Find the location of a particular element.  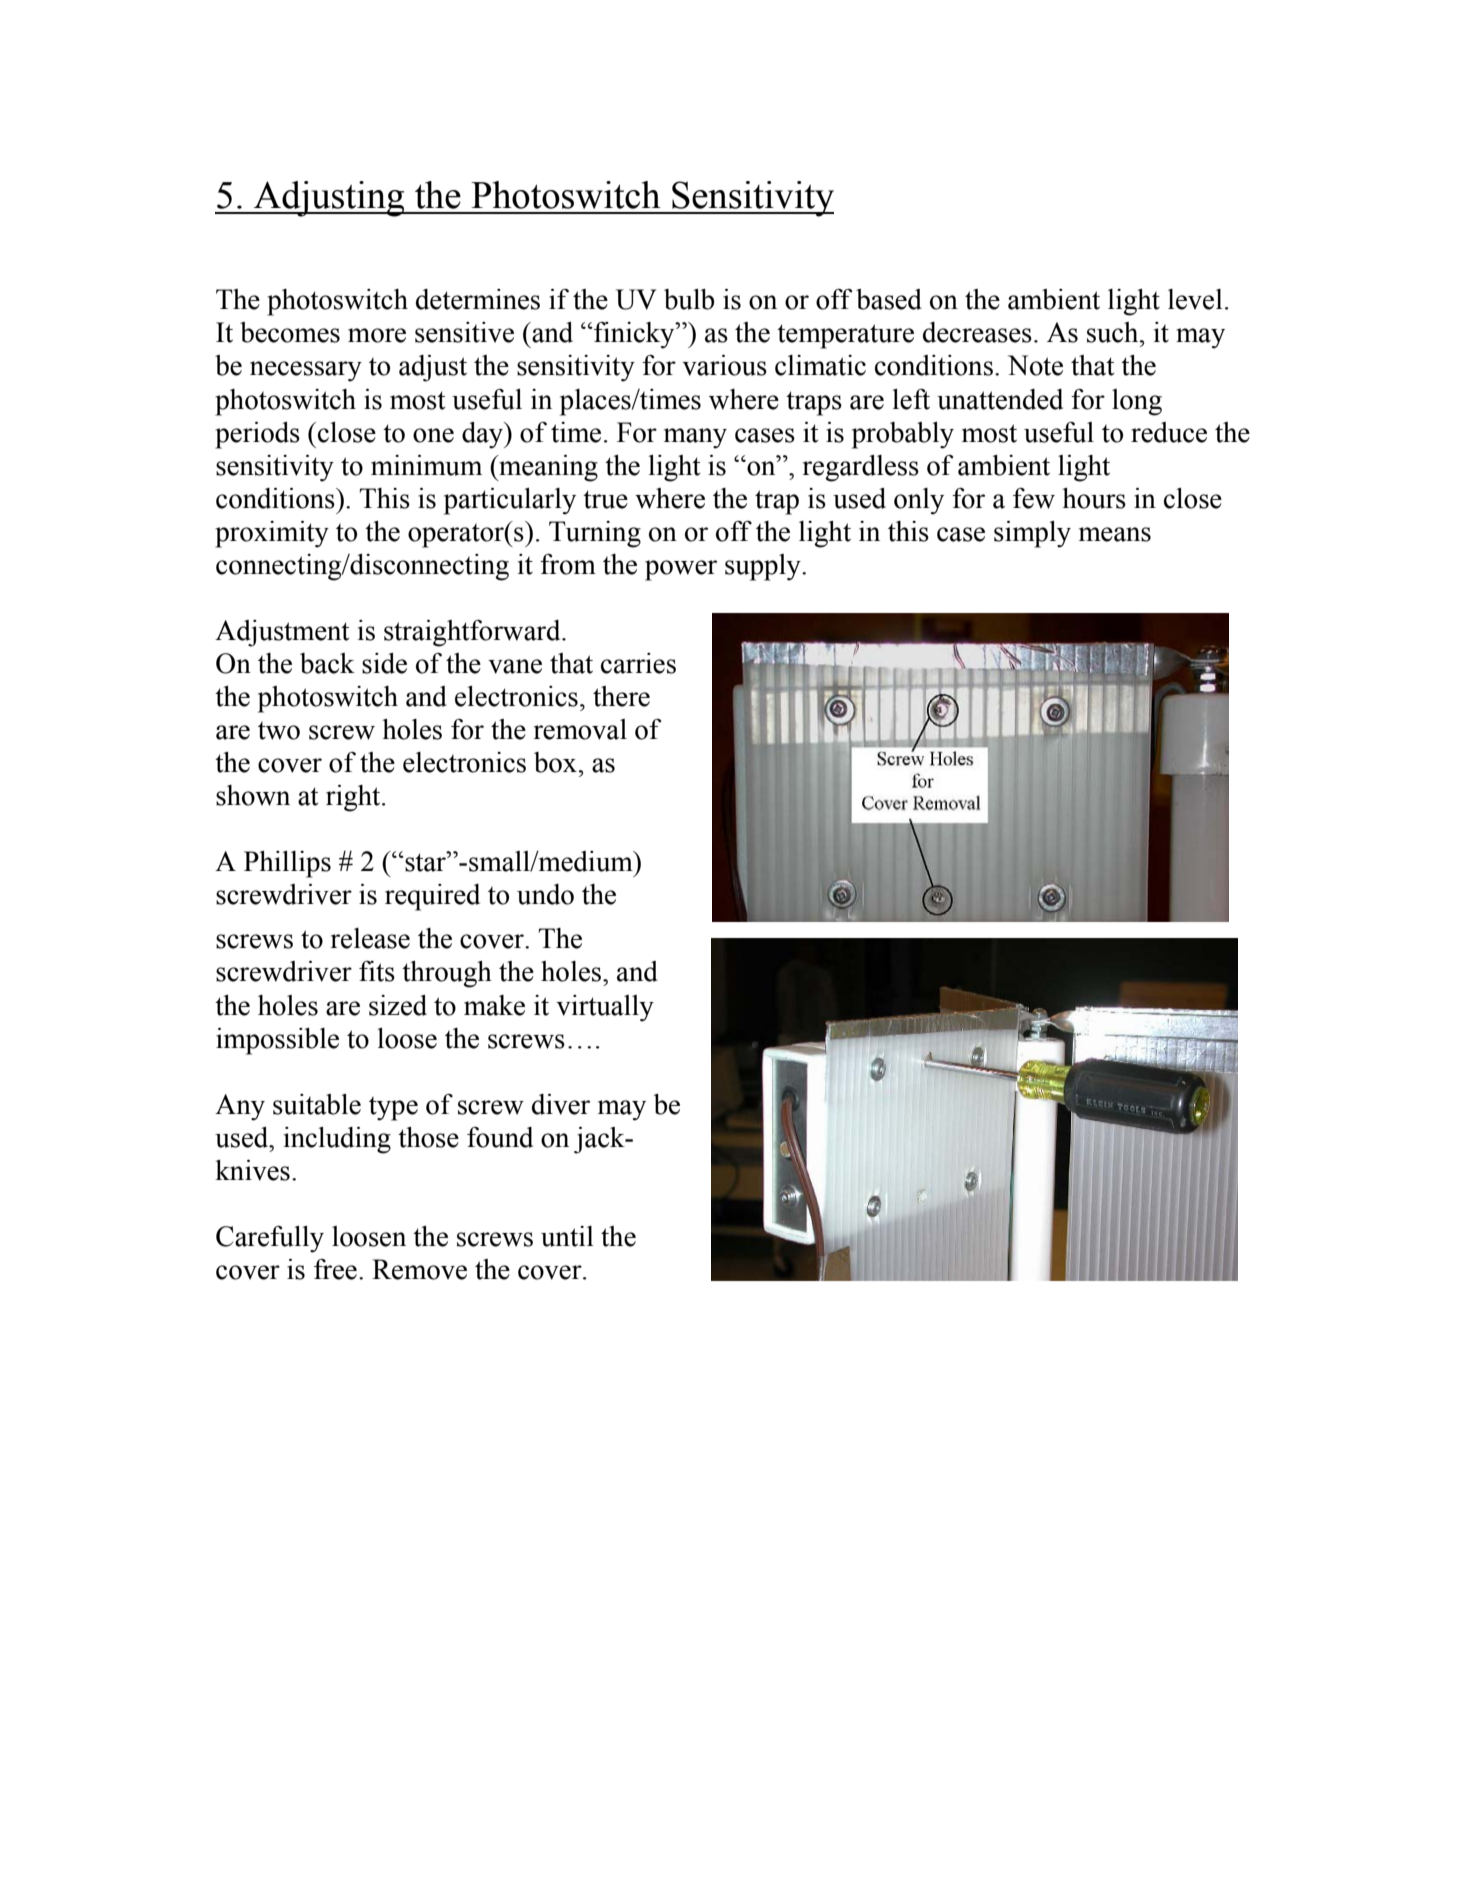

box is located at coordinates (555, 762).
